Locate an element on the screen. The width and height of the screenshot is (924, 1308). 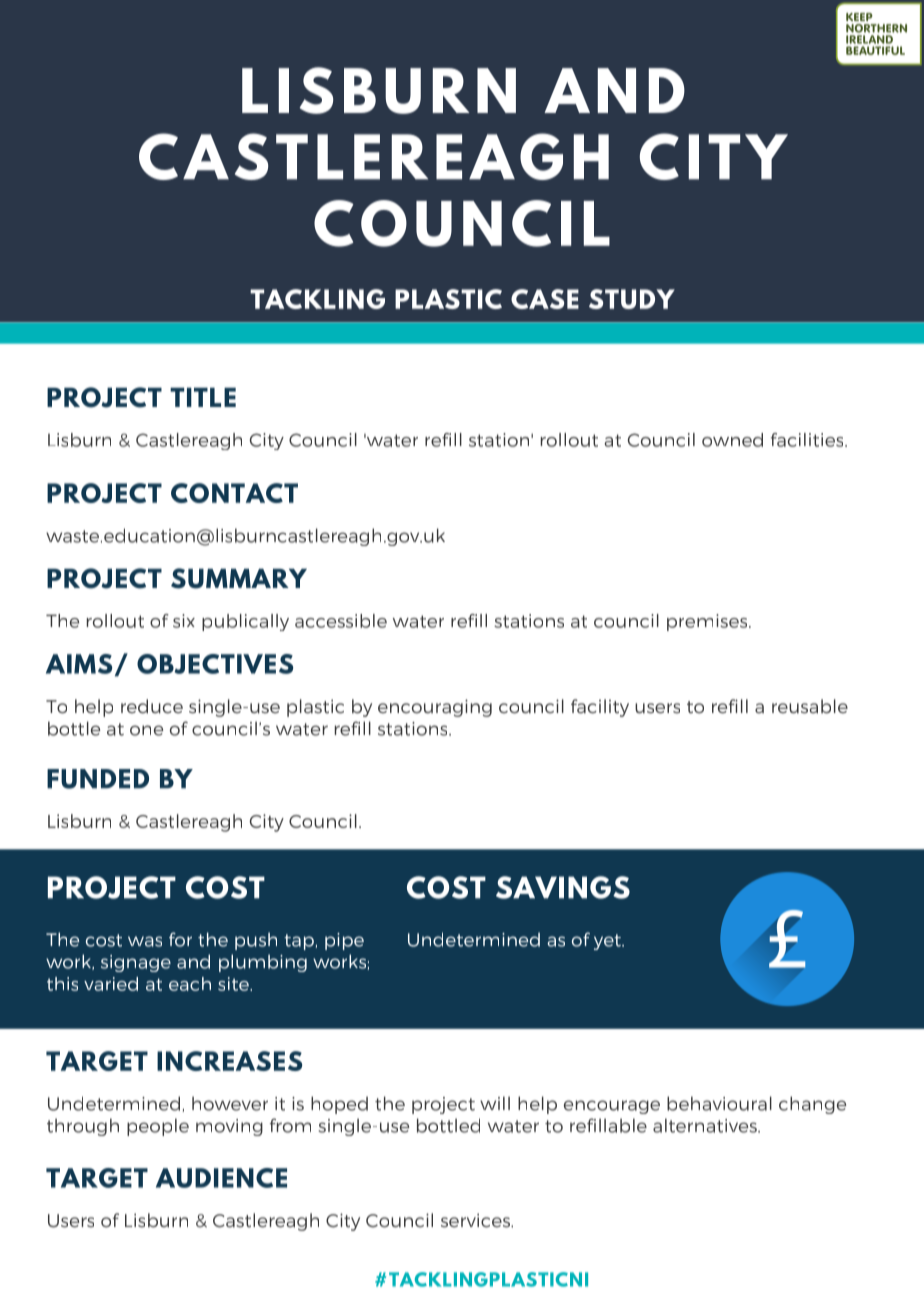
premises is located at coordinates (708, 622).
